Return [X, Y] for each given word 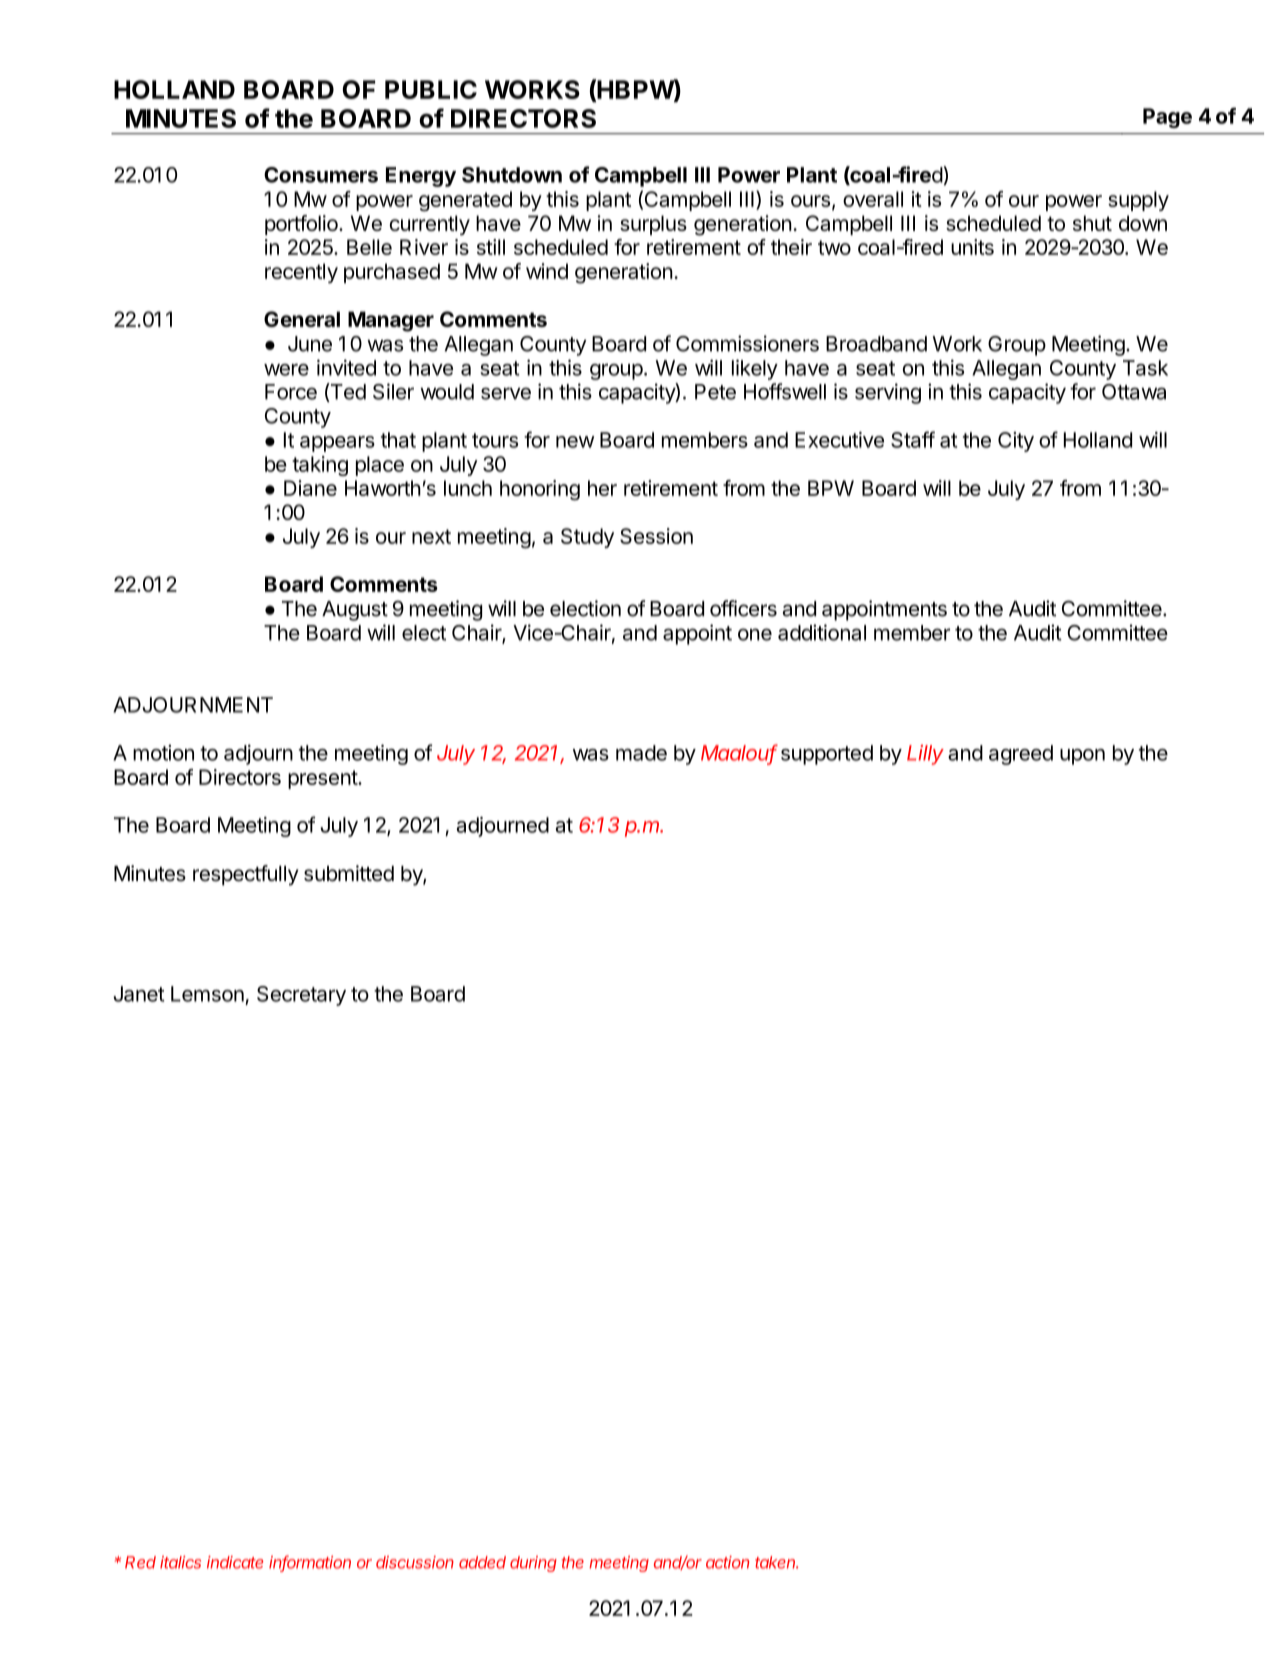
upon [1082, 757]
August [355, 611]
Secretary [301, 996]
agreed [1021, 755]
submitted [349, 873]
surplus [653, 225]
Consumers [321, 175]
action [727, 1562]
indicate [235, 1562]
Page [1167, 118]
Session [656, 536]
